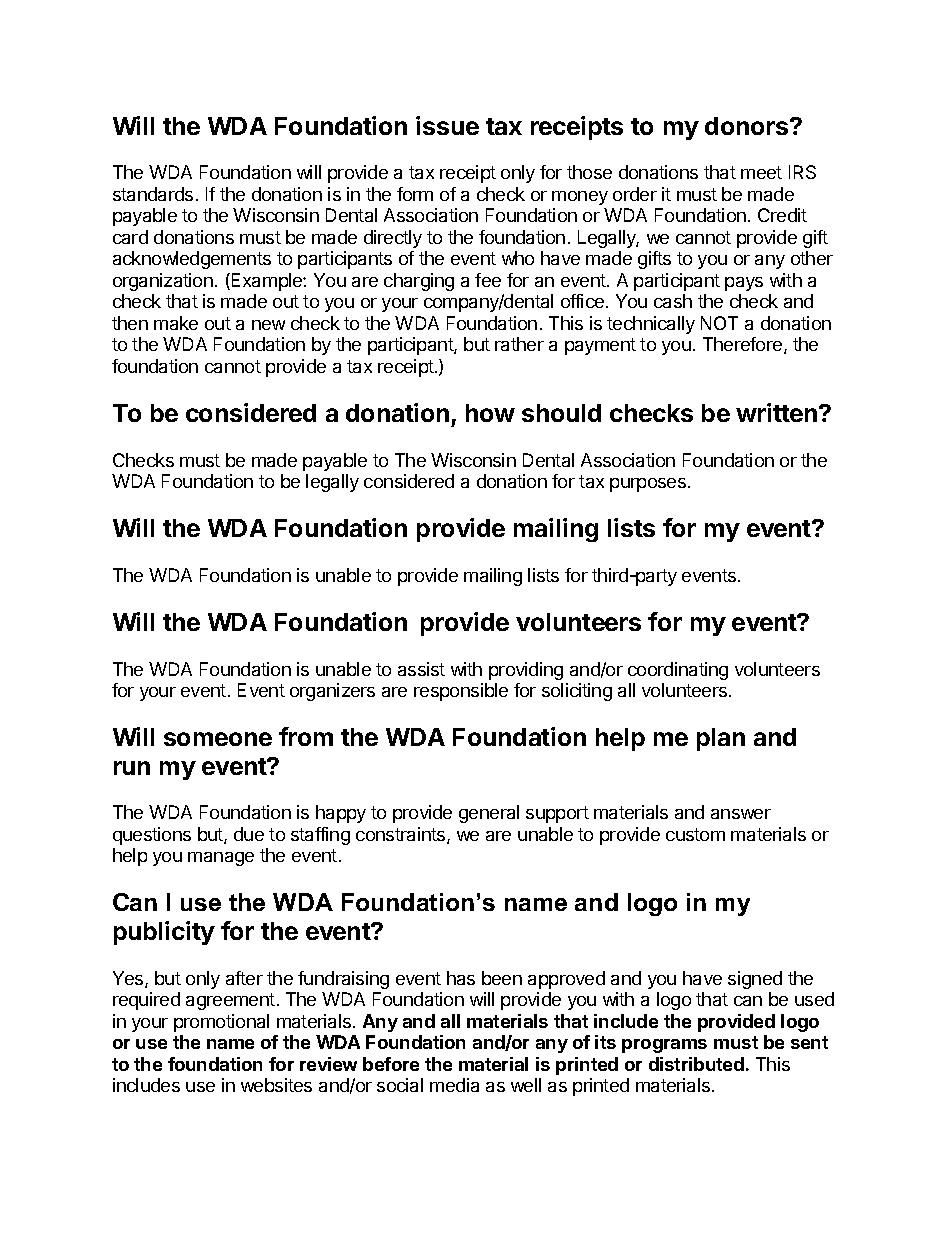  What do you see at coordinates (249, 834) in the screenshot?
I see `due` at bounding box center [249, 834].
